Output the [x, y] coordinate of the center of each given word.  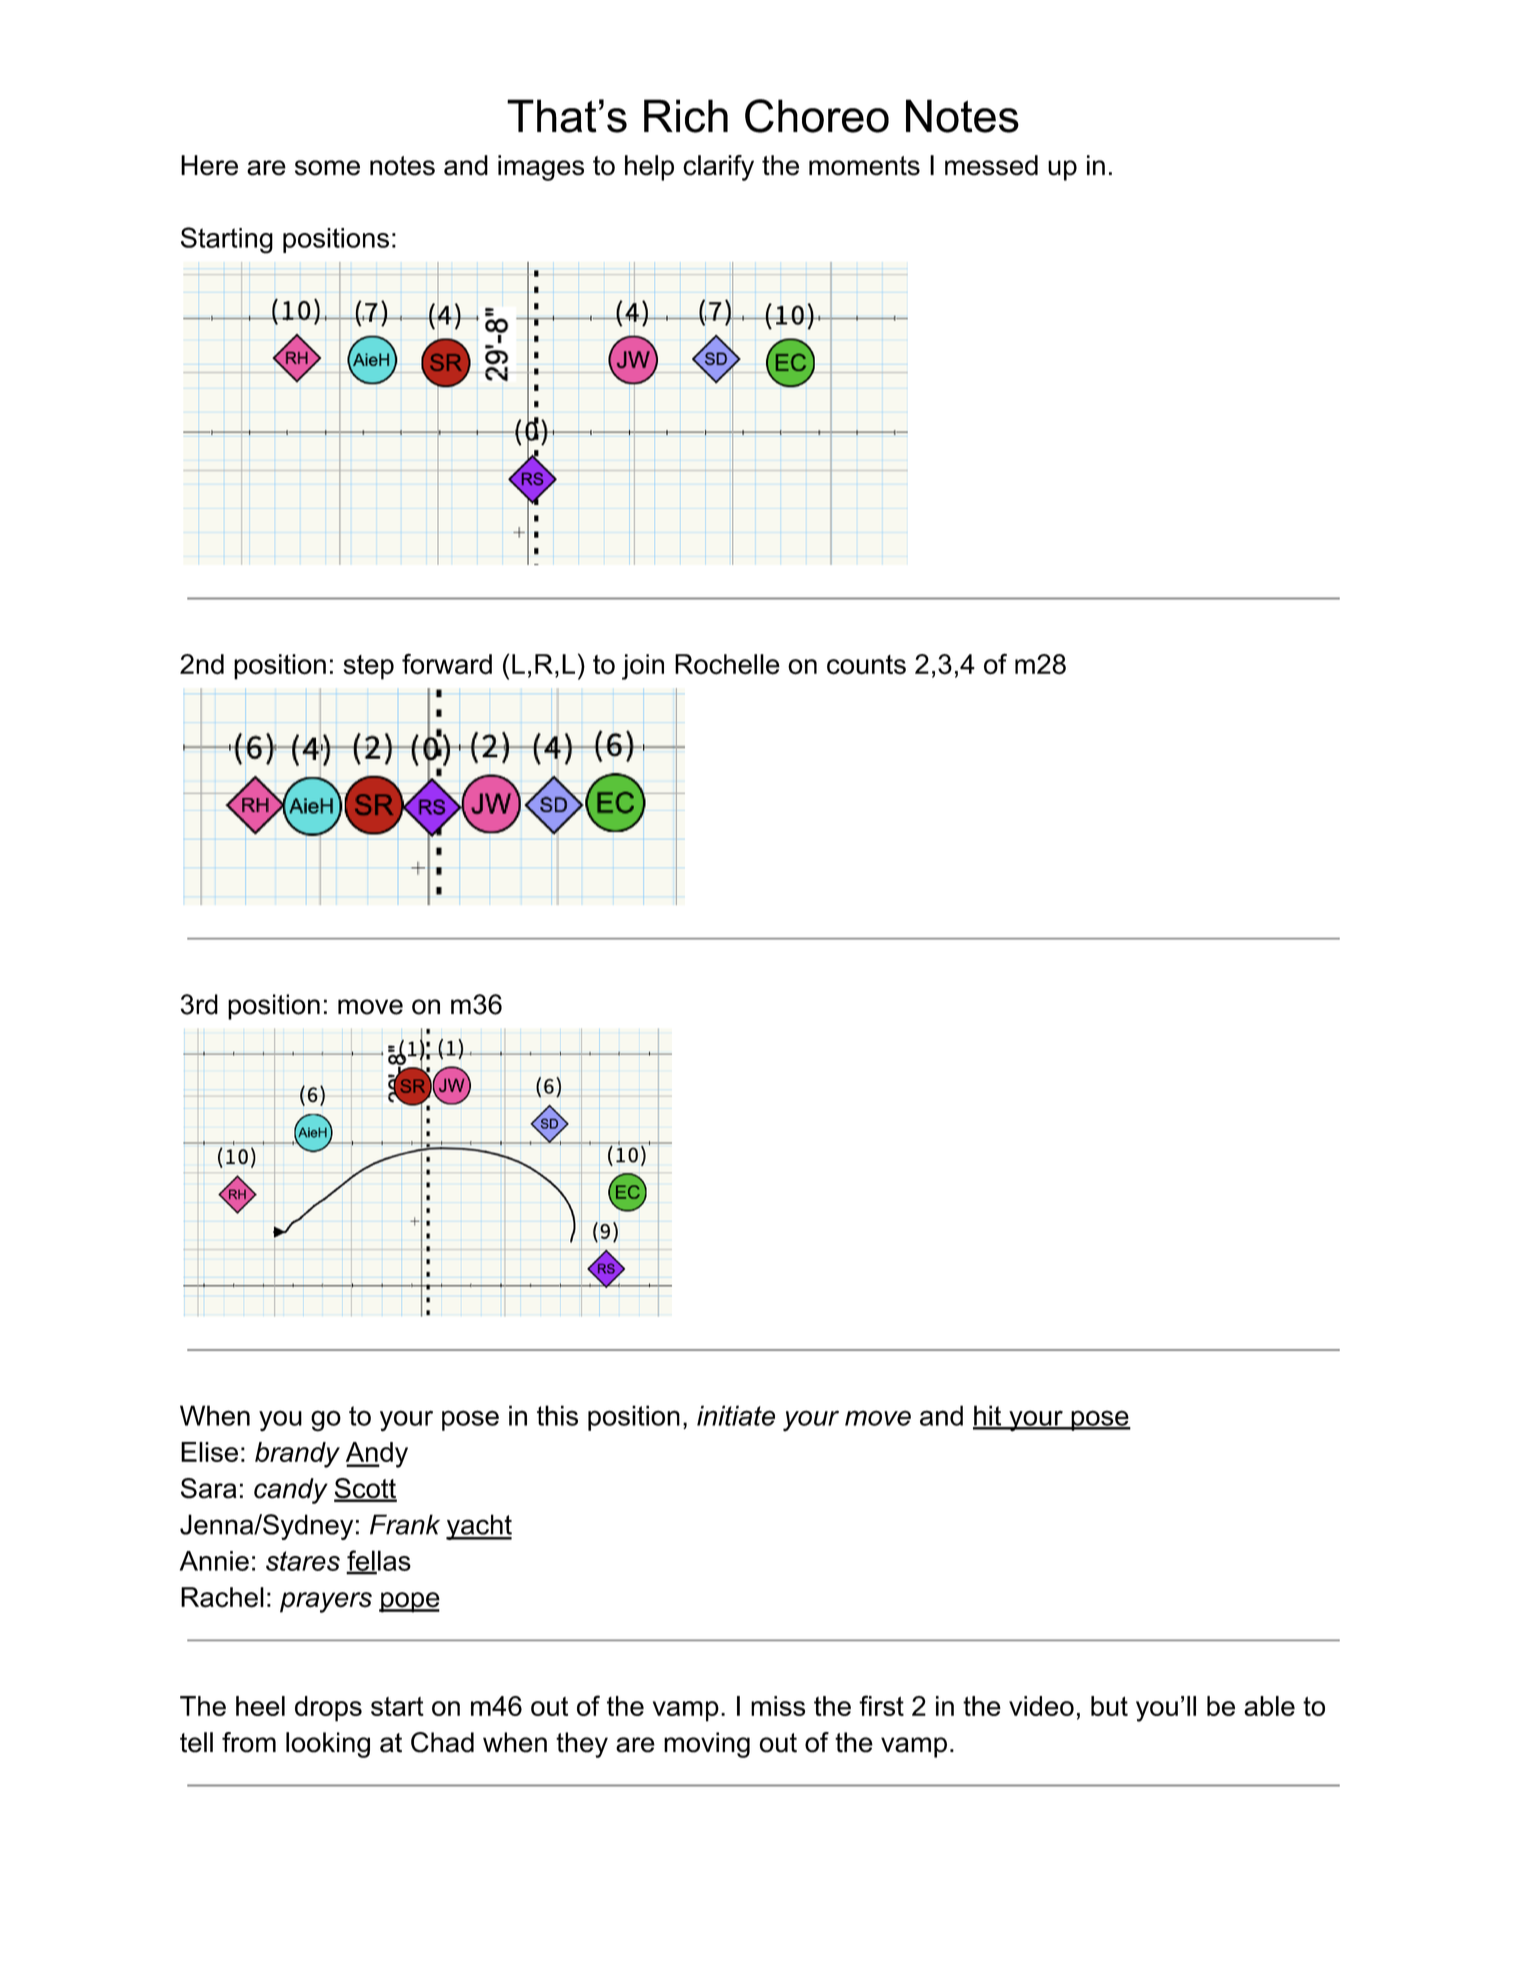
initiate [736, 1415]
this [557, 1415]
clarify [718, 168]
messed [991, 165]
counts [866, 665]
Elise [209, 1452]
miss [778, 1706]
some [327, 168]
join [643, 667]
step [369, 667]
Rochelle [727, 664]
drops [328, 1709]
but [1109, 1706]
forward [447, 664]
